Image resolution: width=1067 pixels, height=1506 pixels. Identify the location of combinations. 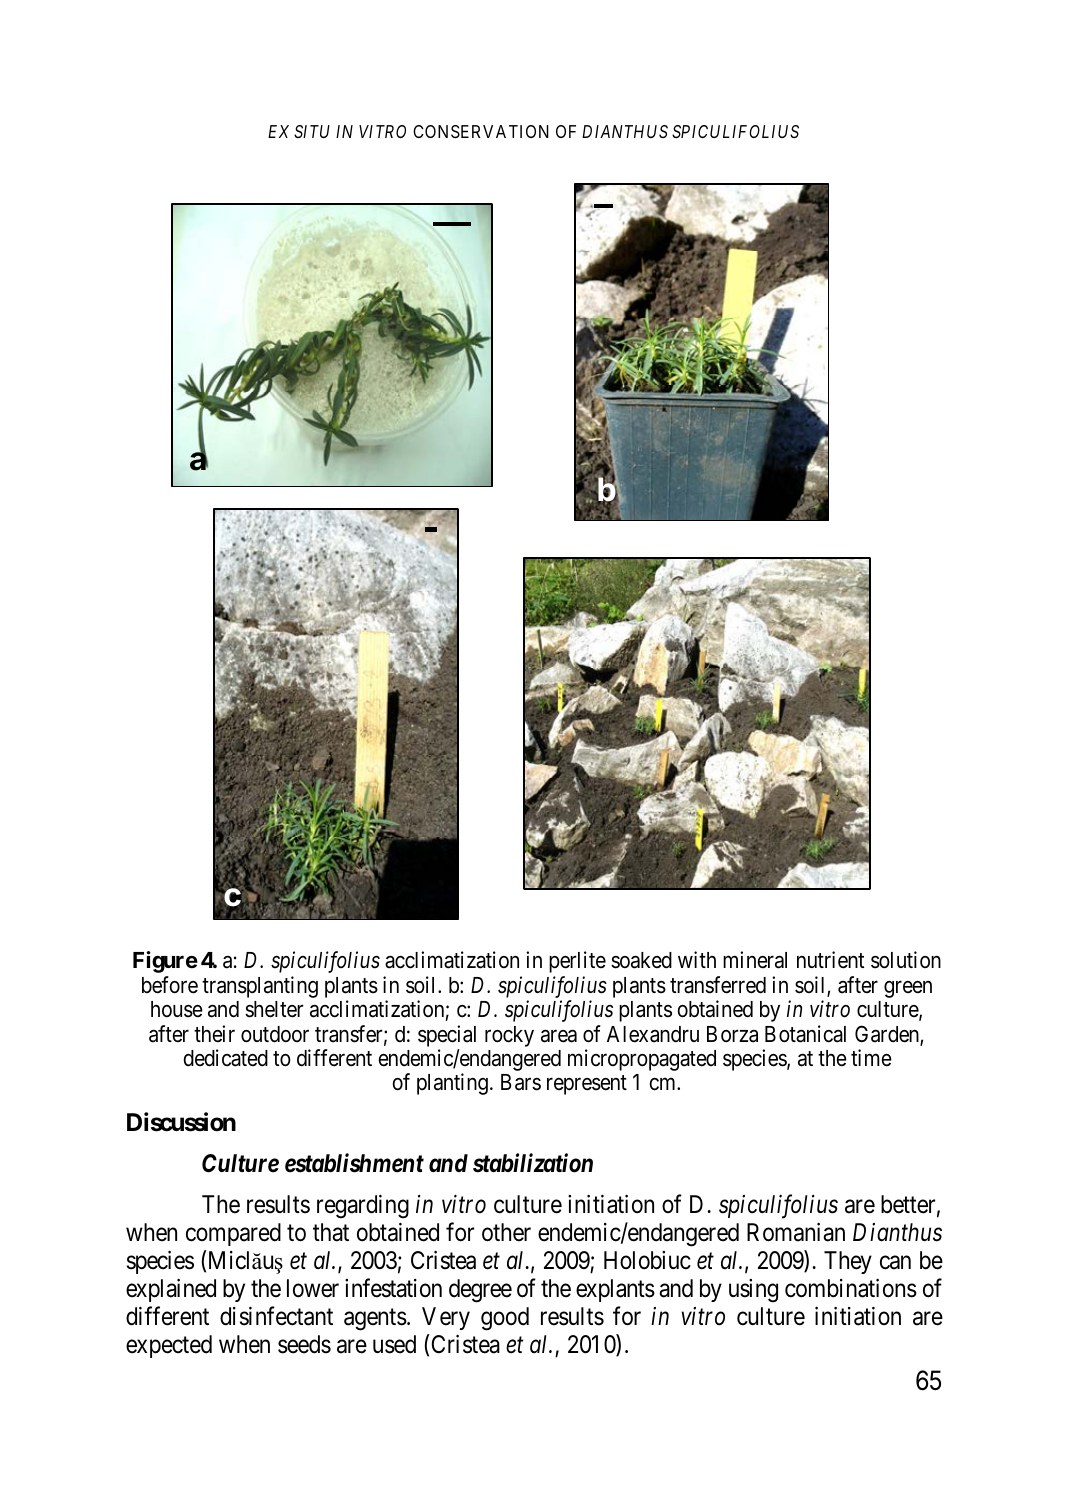
(851, 1288).
